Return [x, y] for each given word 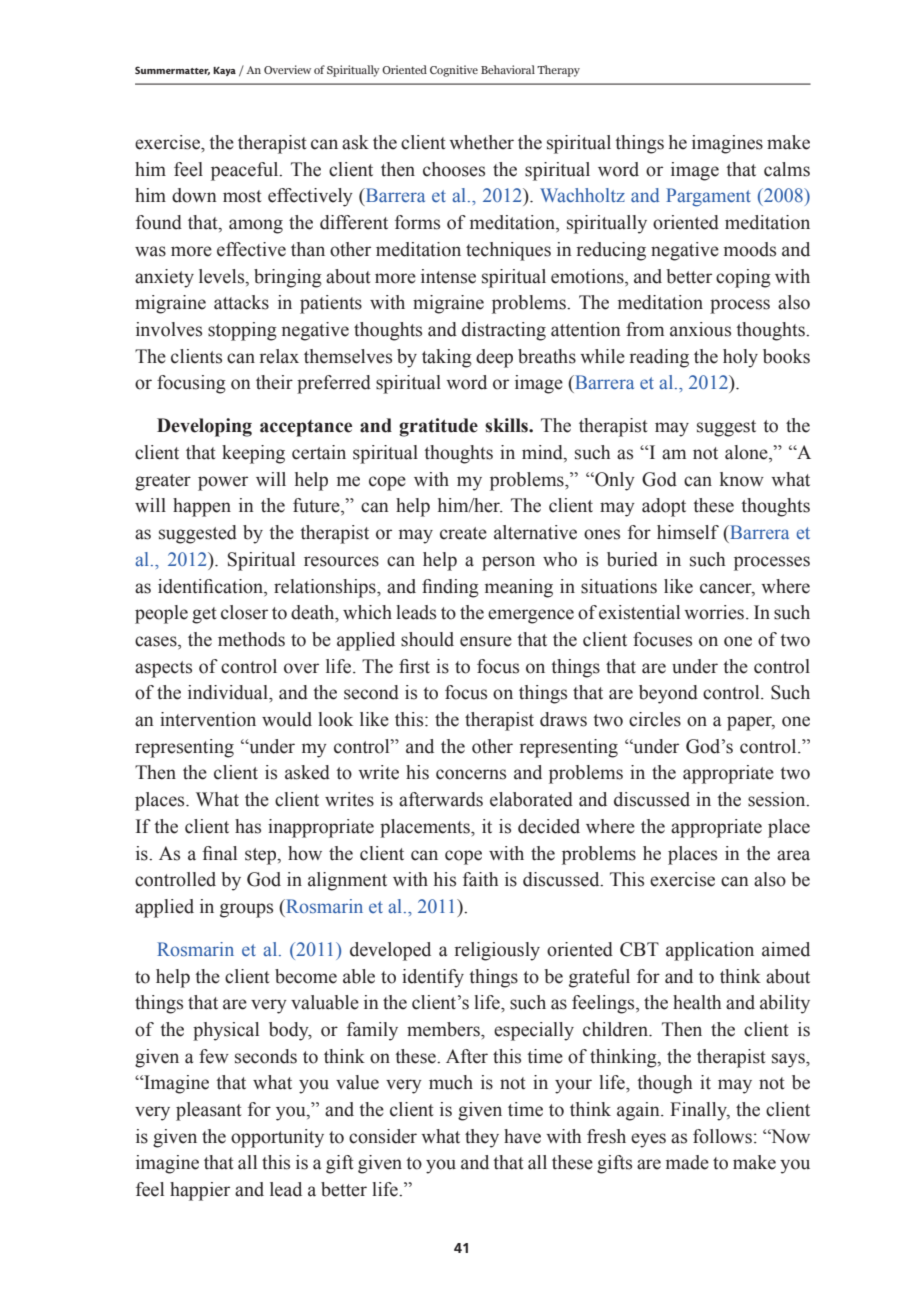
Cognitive [454, 71]
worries [714, 612]
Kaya [224, 71]
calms [787, 169]
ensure [486, 641]
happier [200, 1191]
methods [251, 639]
